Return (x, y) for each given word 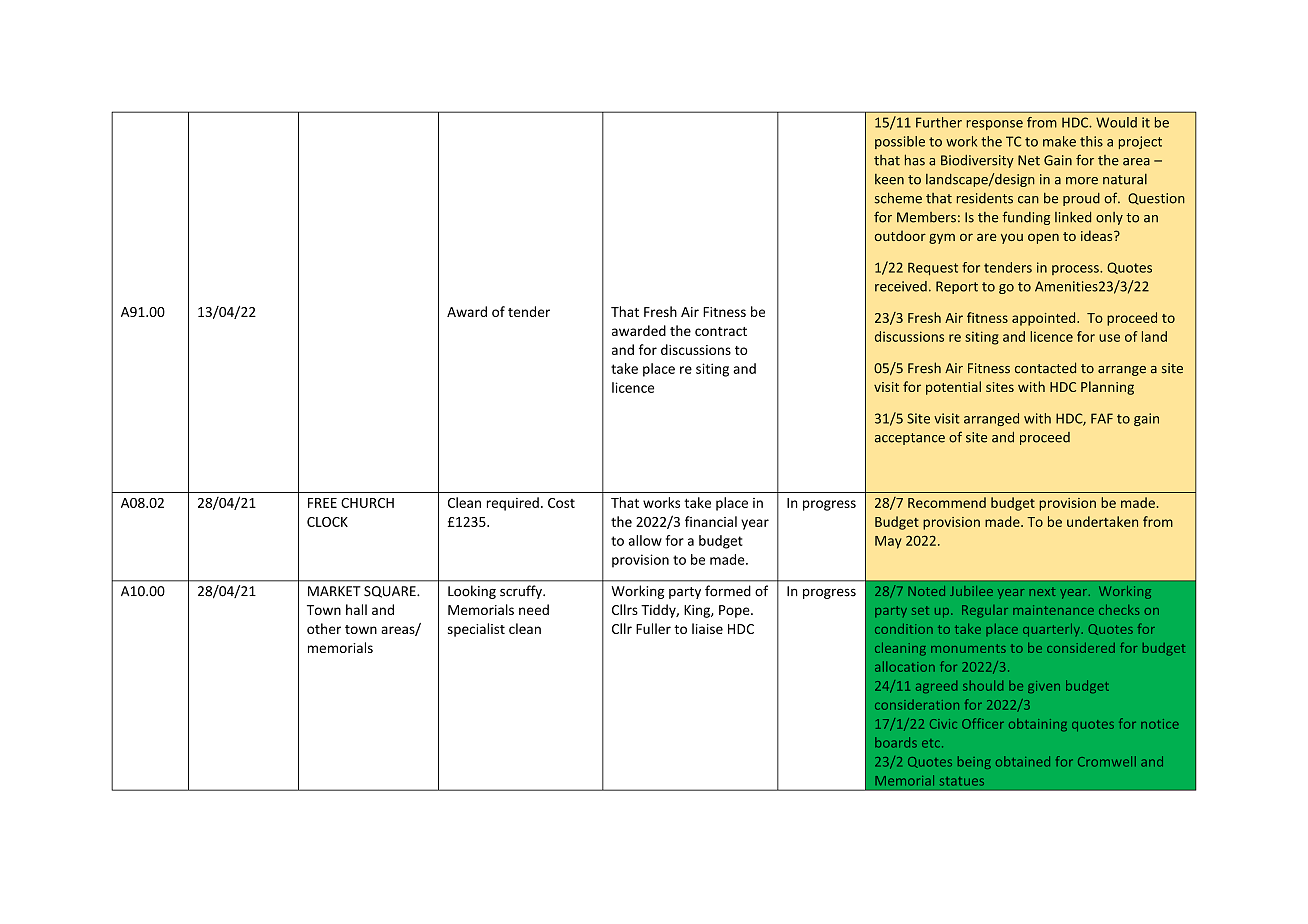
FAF (1102, 418)
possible (900, 142)
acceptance (910, 439)
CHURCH (367, 503)
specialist (476, 630)
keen (889, 179)
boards (896, 742)
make (1059, 141)
